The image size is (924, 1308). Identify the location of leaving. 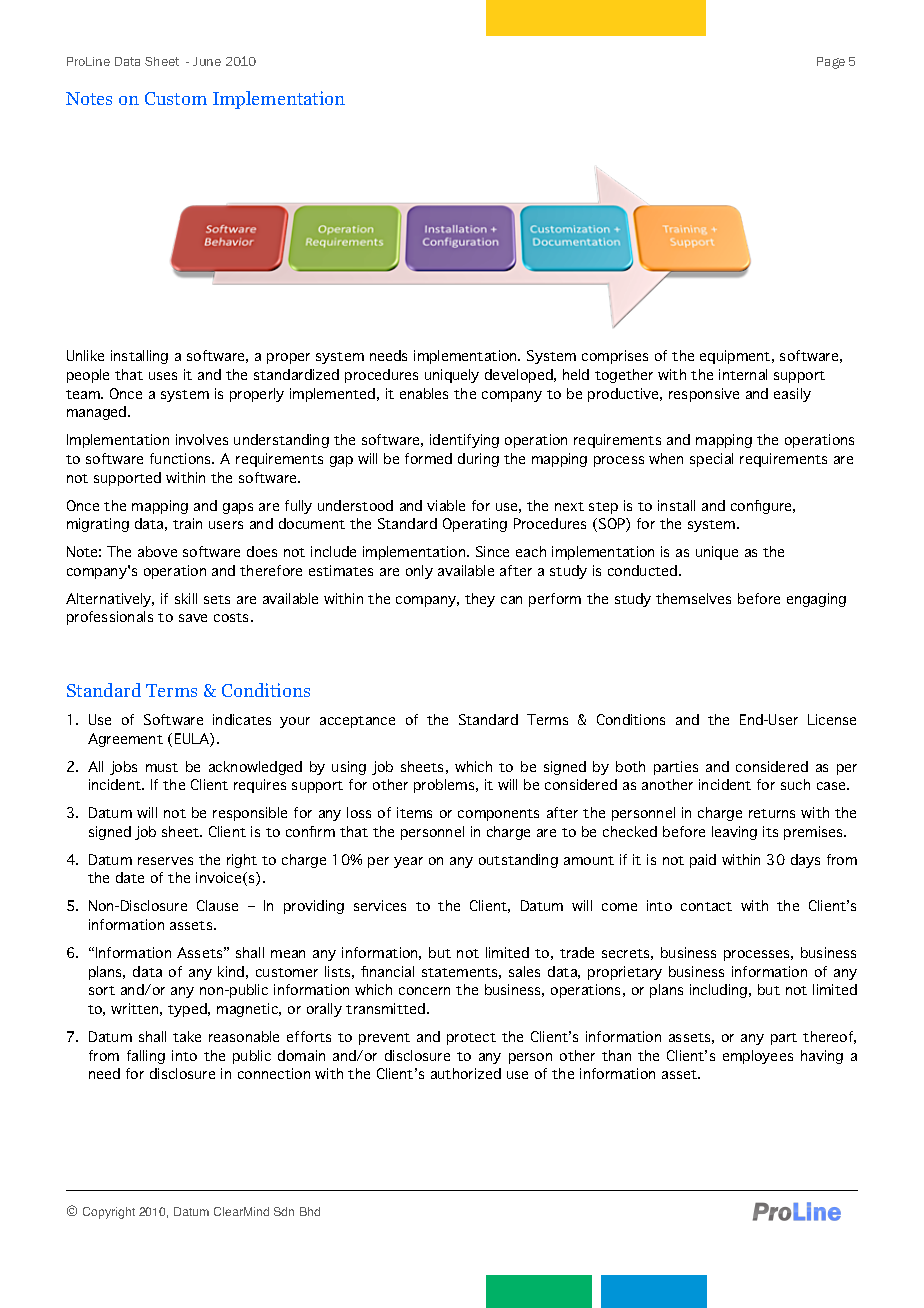
(734, 833).
